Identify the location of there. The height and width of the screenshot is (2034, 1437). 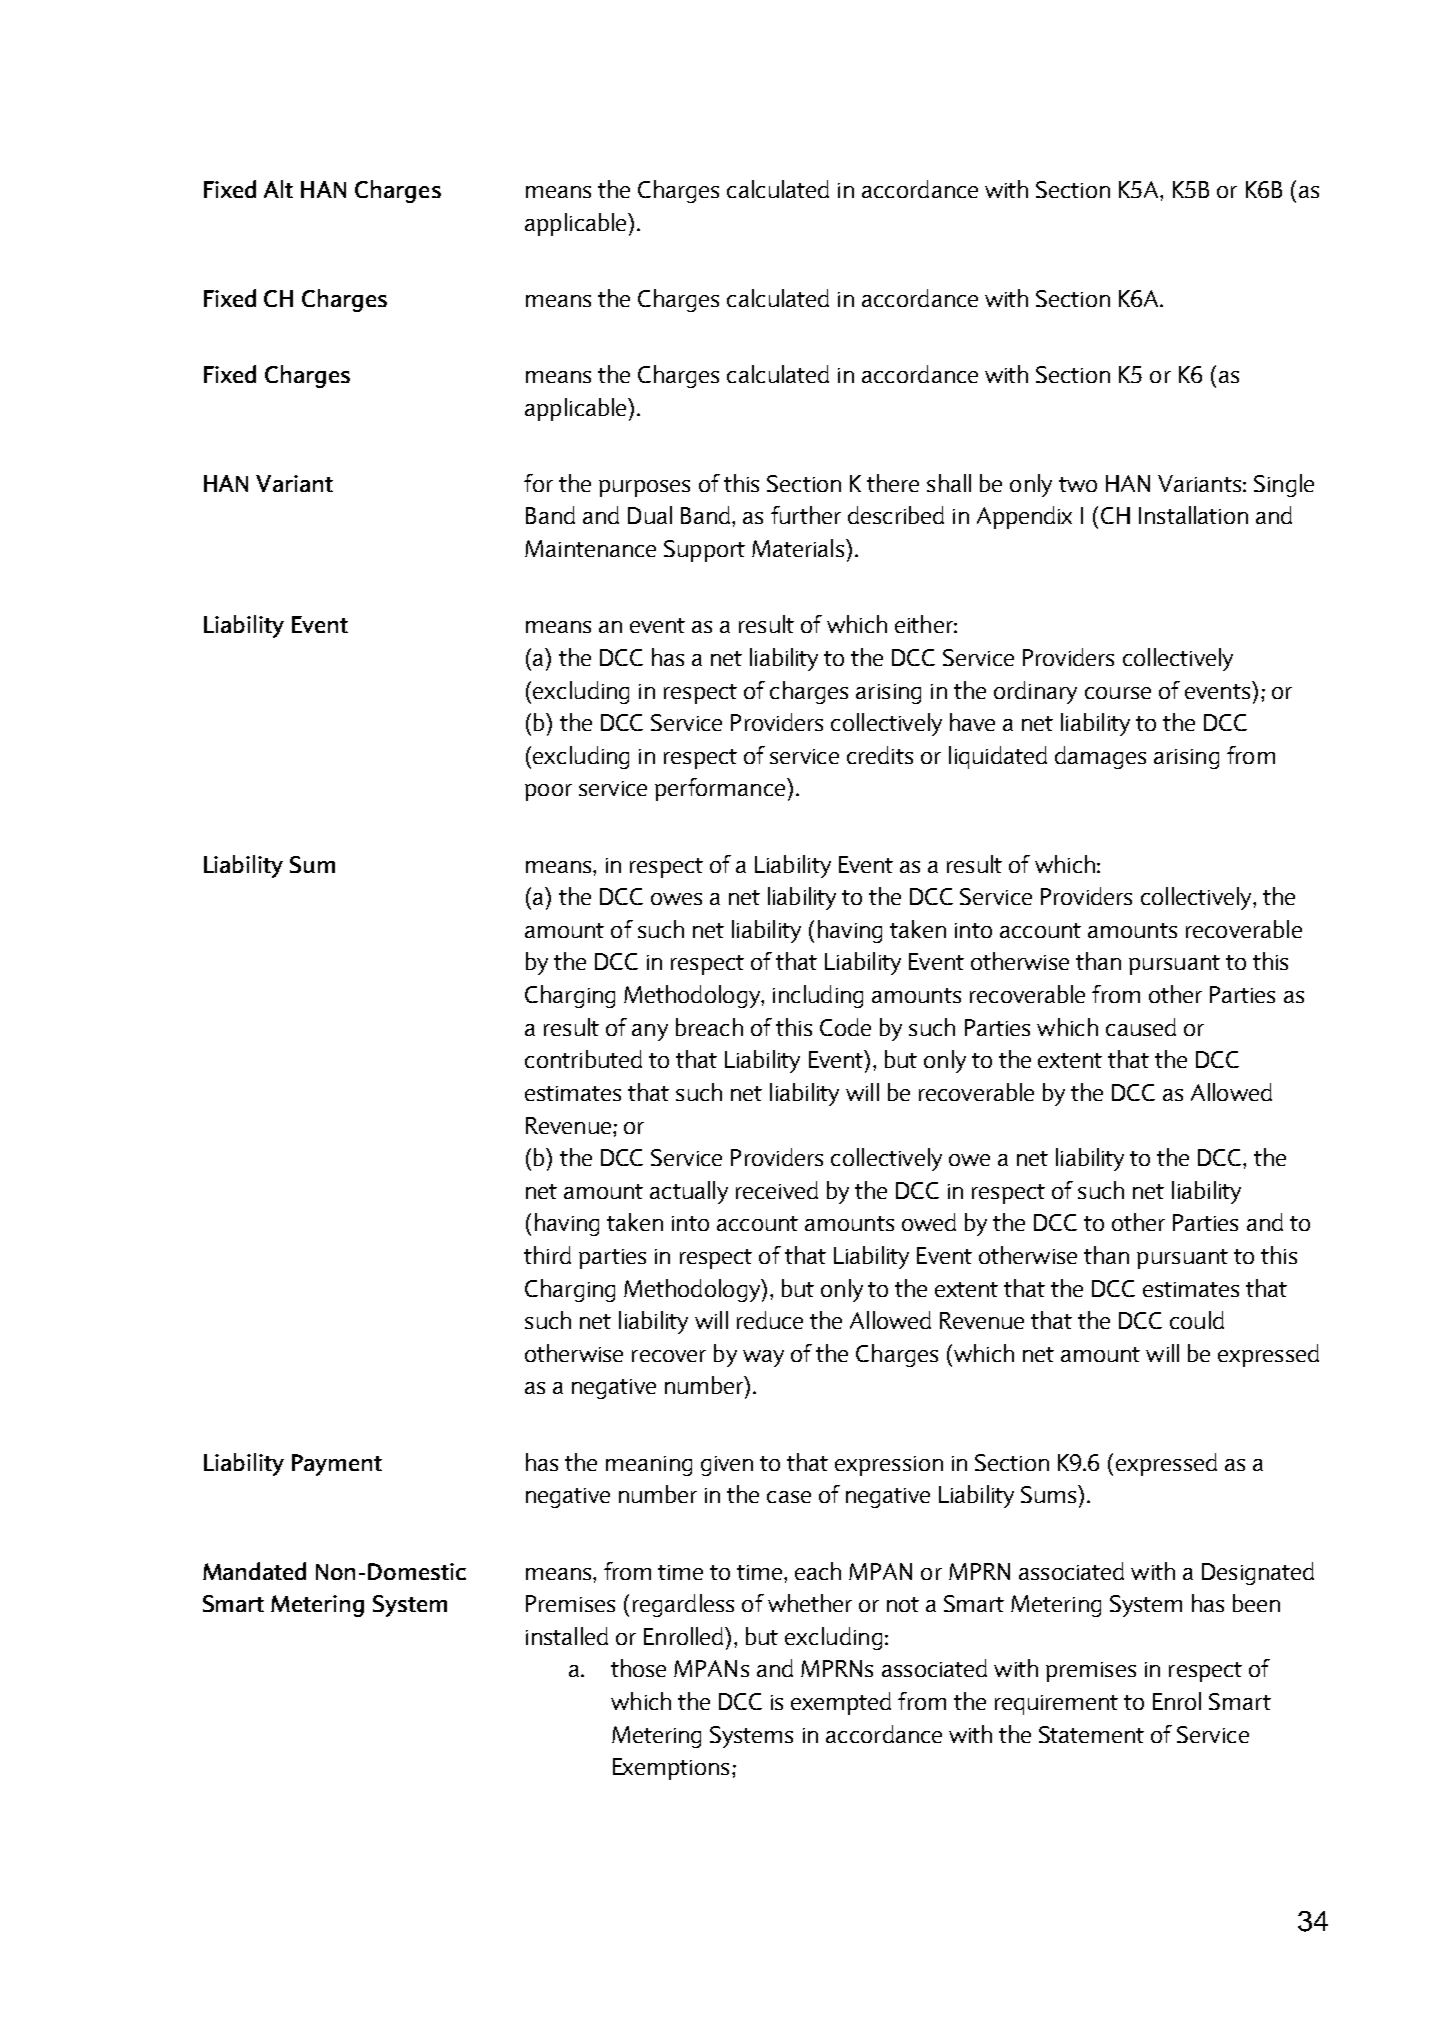
(893, 483).
